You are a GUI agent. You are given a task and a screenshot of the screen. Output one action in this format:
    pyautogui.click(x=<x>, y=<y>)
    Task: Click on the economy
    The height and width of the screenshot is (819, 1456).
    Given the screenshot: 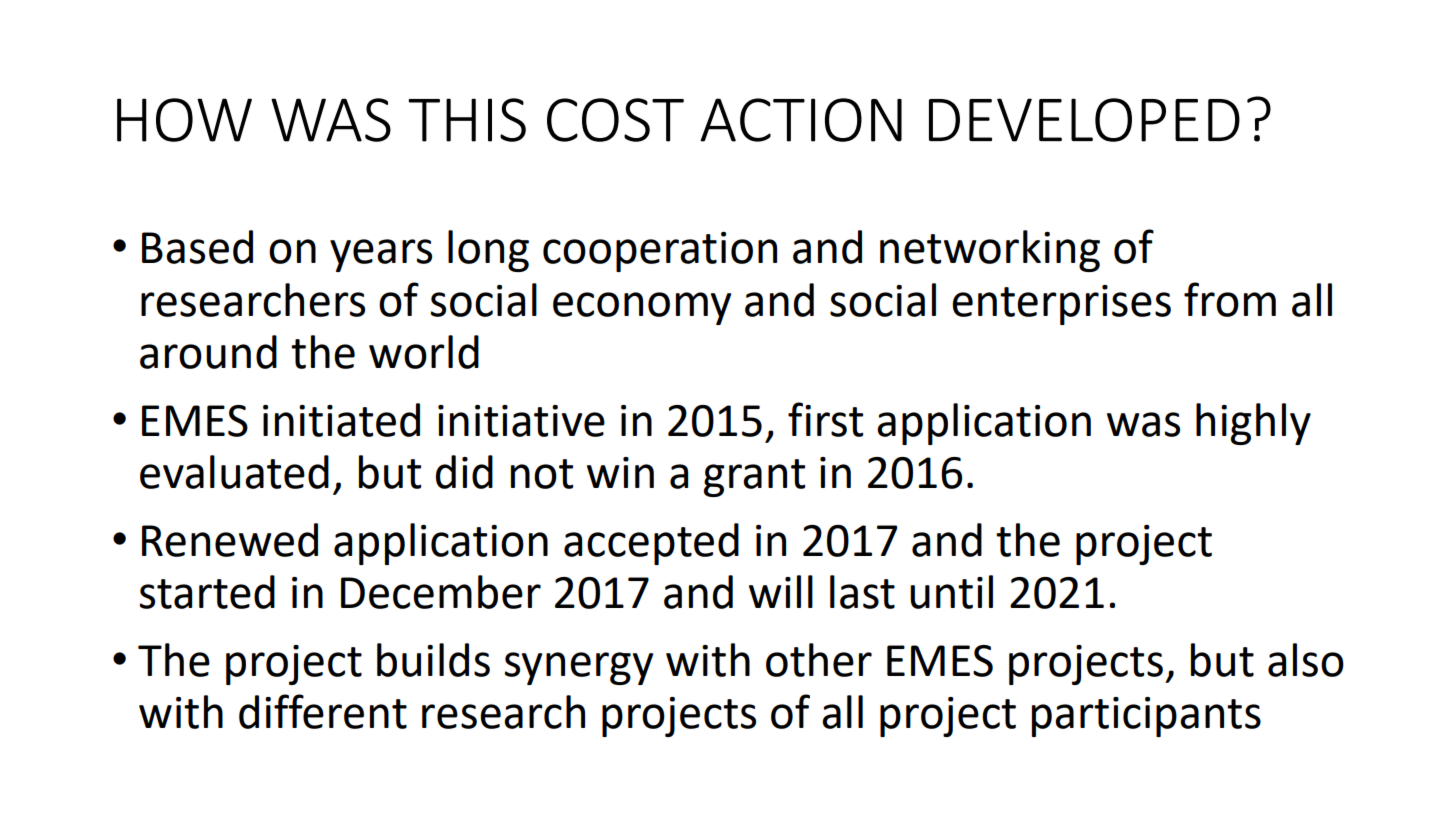 What is the action you would take?
    pyautogui.click(x=642, y=308)
